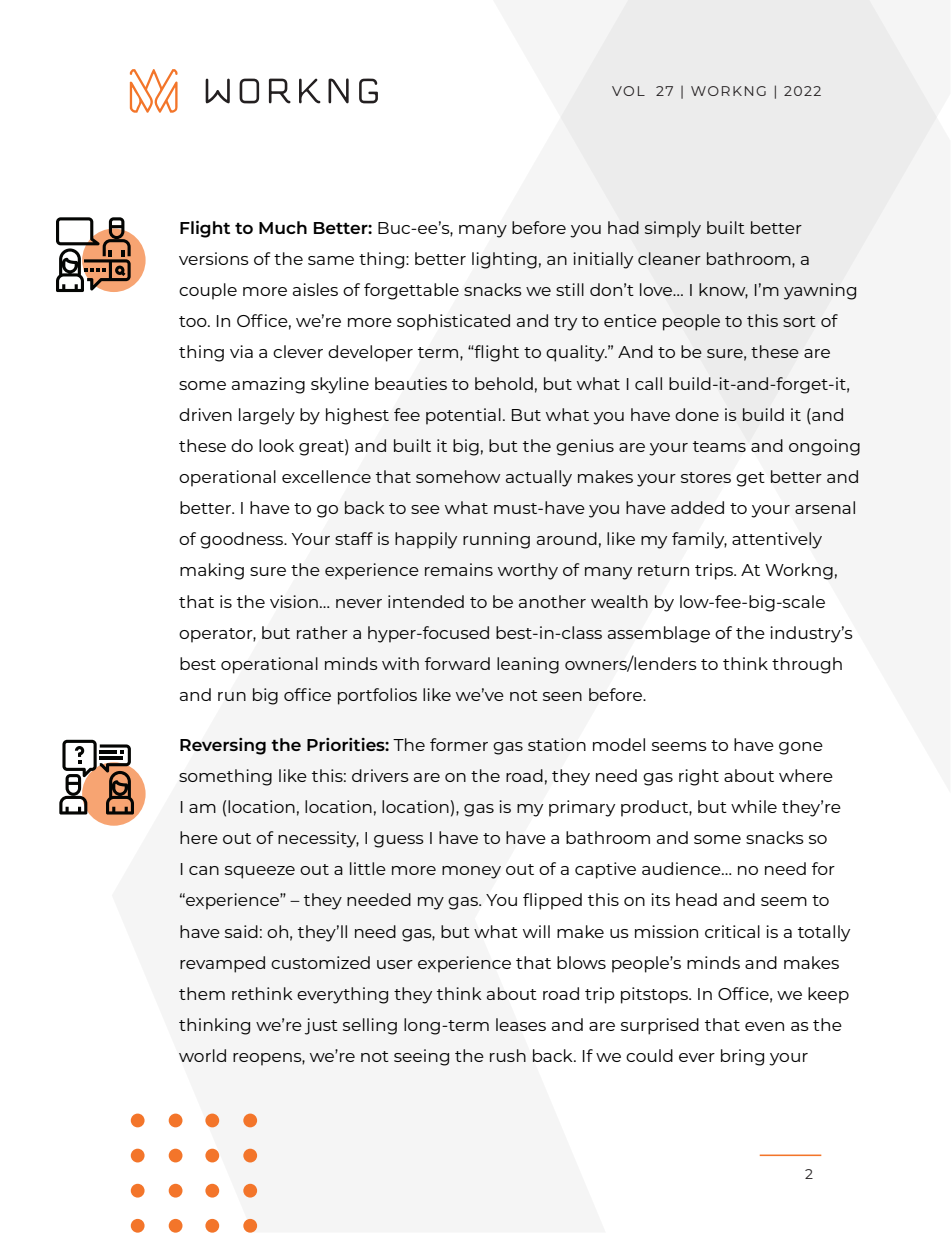 The height and width of the document is (1233, 952). I want to click on Much, so click(283, 227).
